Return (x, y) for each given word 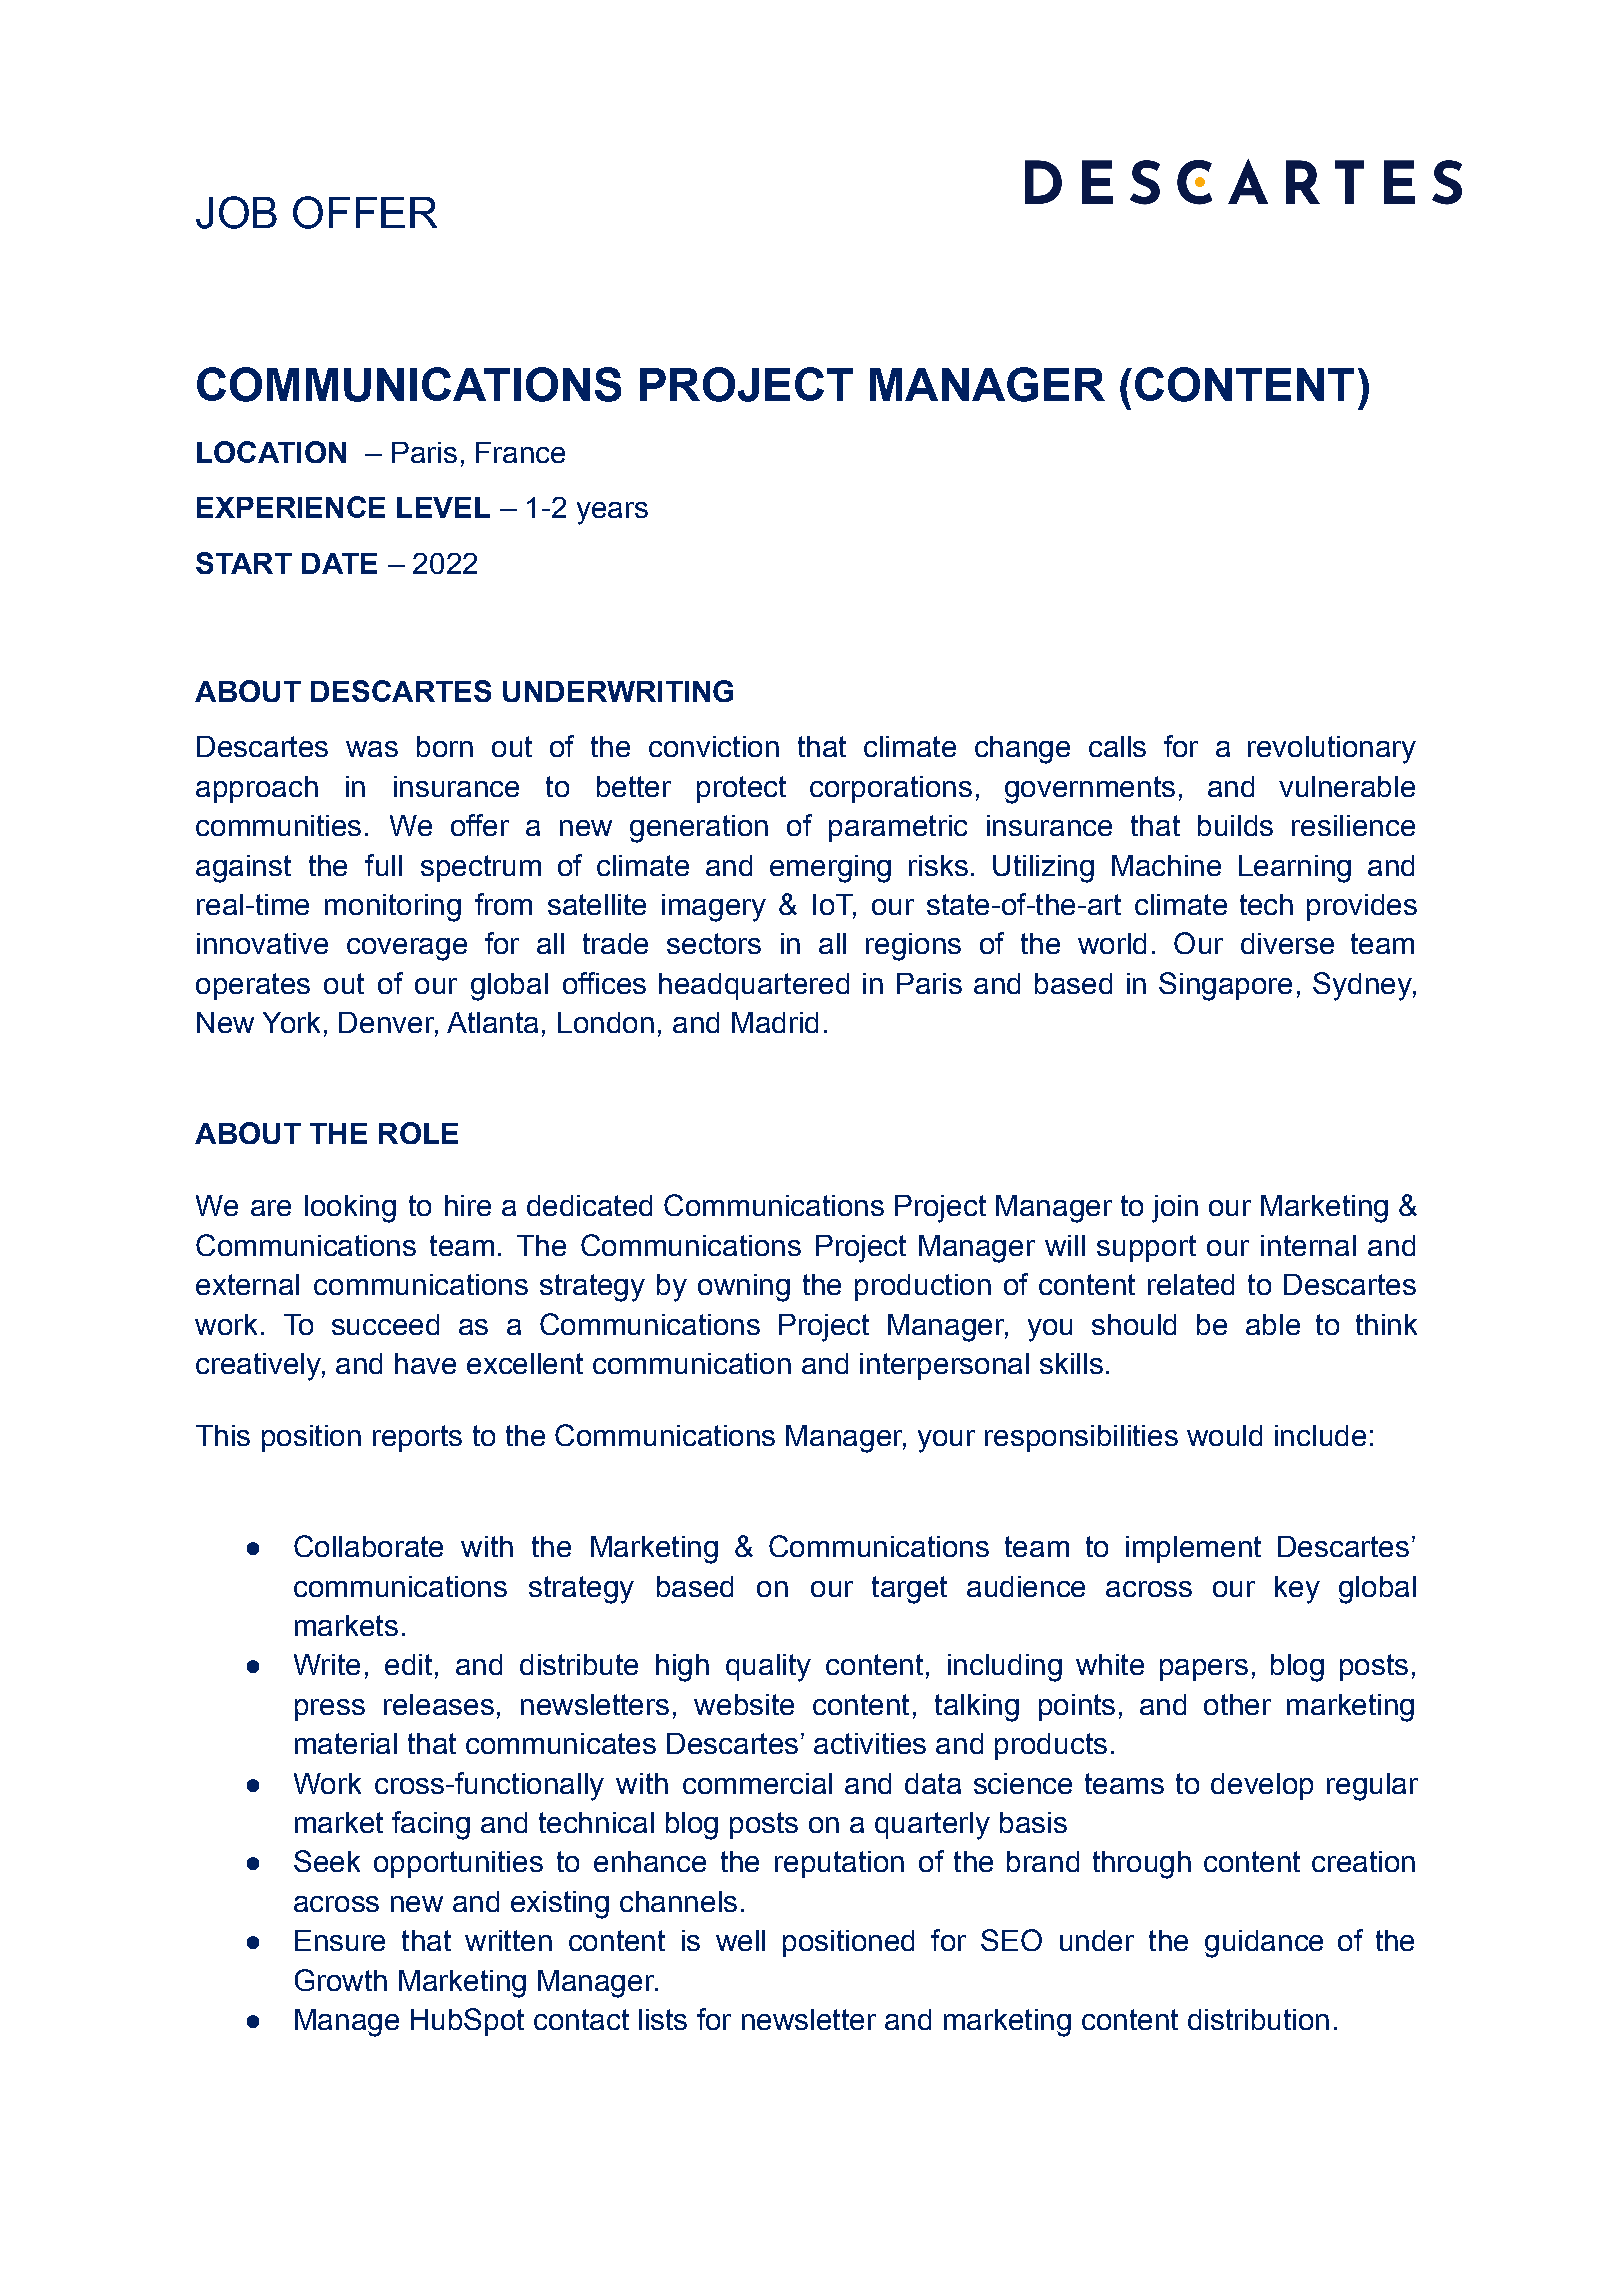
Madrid (775, 1022)
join (1175, 1209)
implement (1193, 1549)
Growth (341, 1980)
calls (1117, 746)
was (372, 749)
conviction (714, 746)
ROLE (418, 1133)
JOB (236, 212)
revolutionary (1332, 750)
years (612, 513)
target (909, 1590)
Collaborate (368, 1546)
